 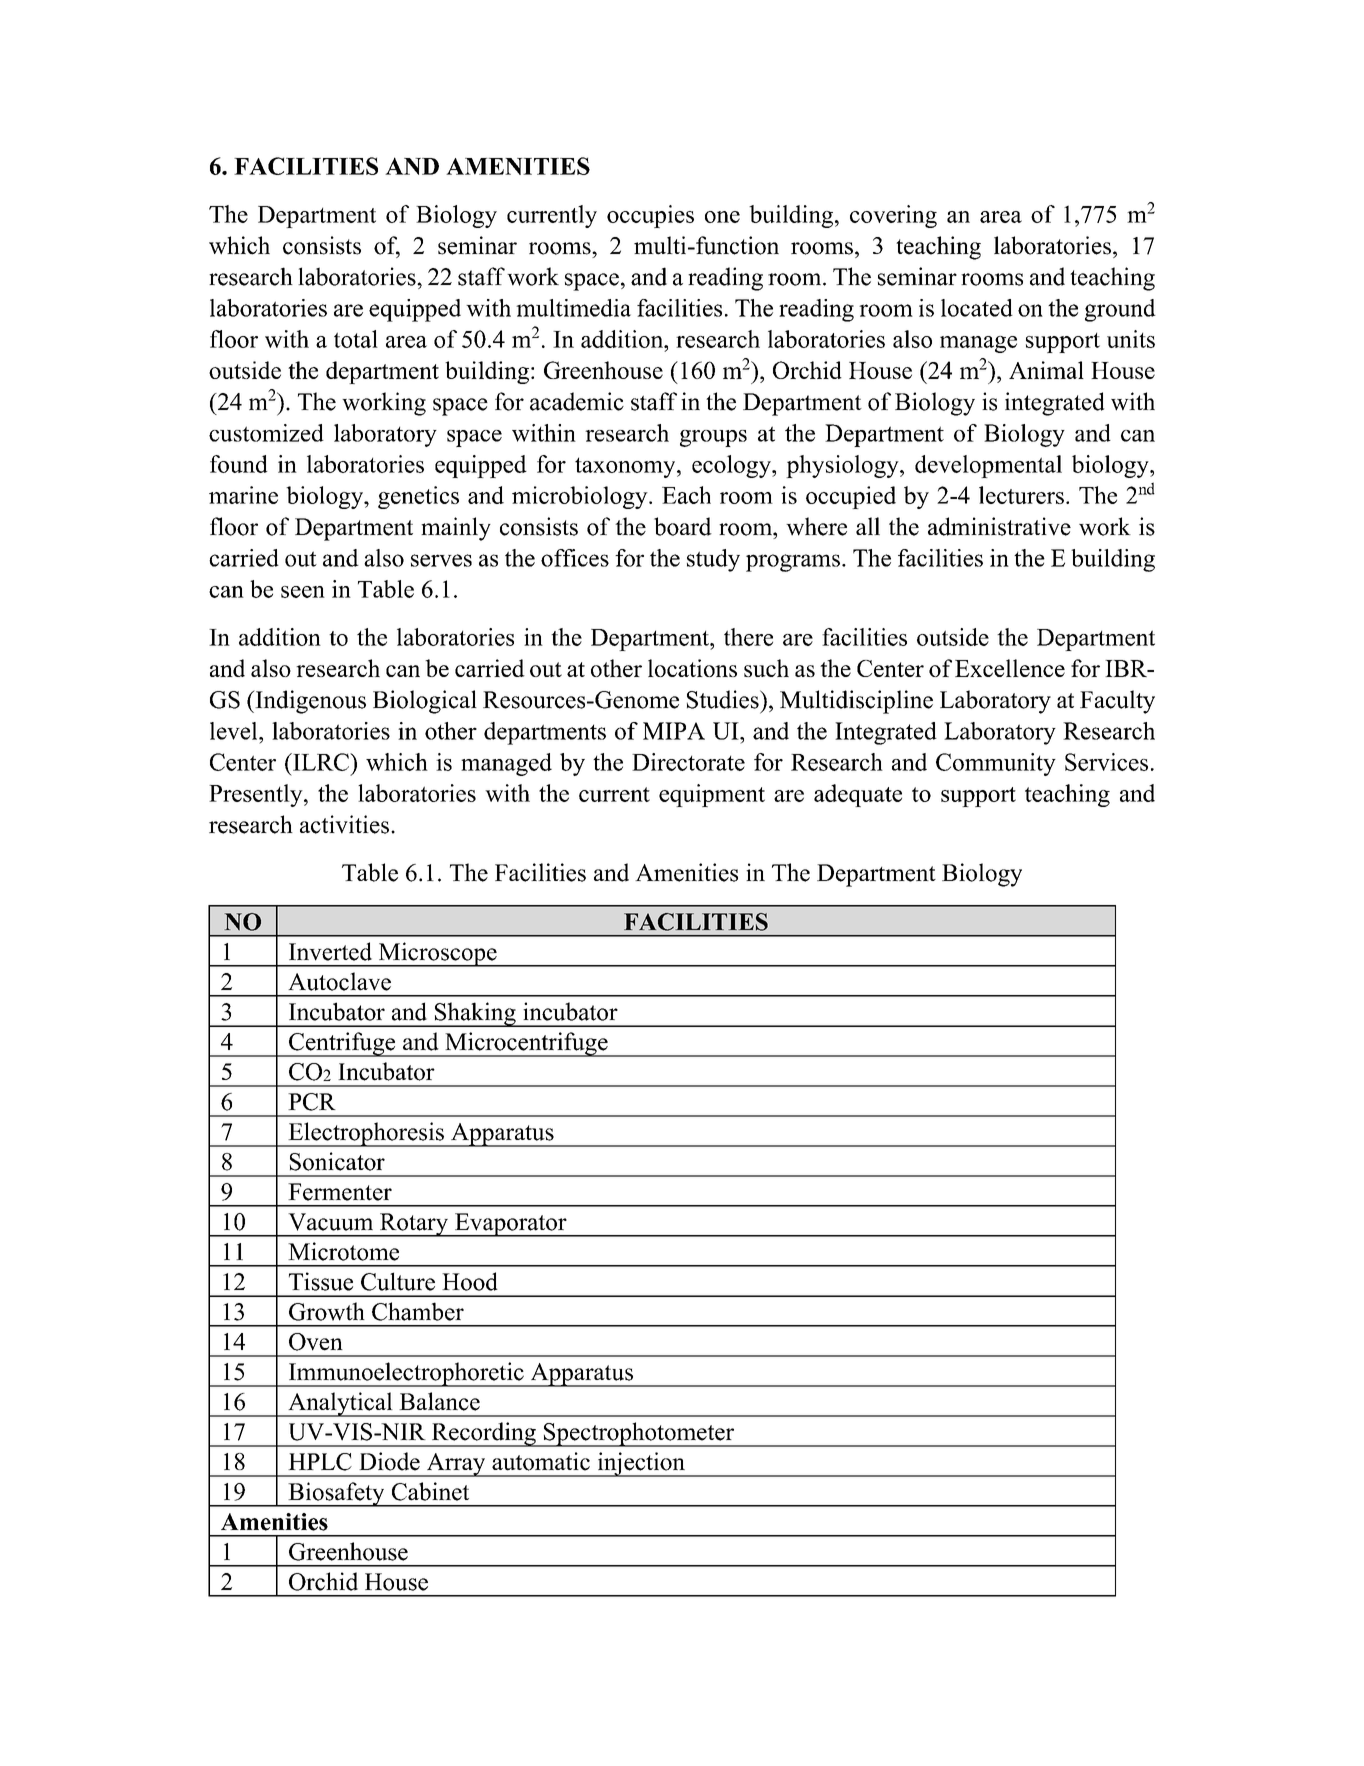 I want to click on HPLC, so click(x=320, y=1462).
